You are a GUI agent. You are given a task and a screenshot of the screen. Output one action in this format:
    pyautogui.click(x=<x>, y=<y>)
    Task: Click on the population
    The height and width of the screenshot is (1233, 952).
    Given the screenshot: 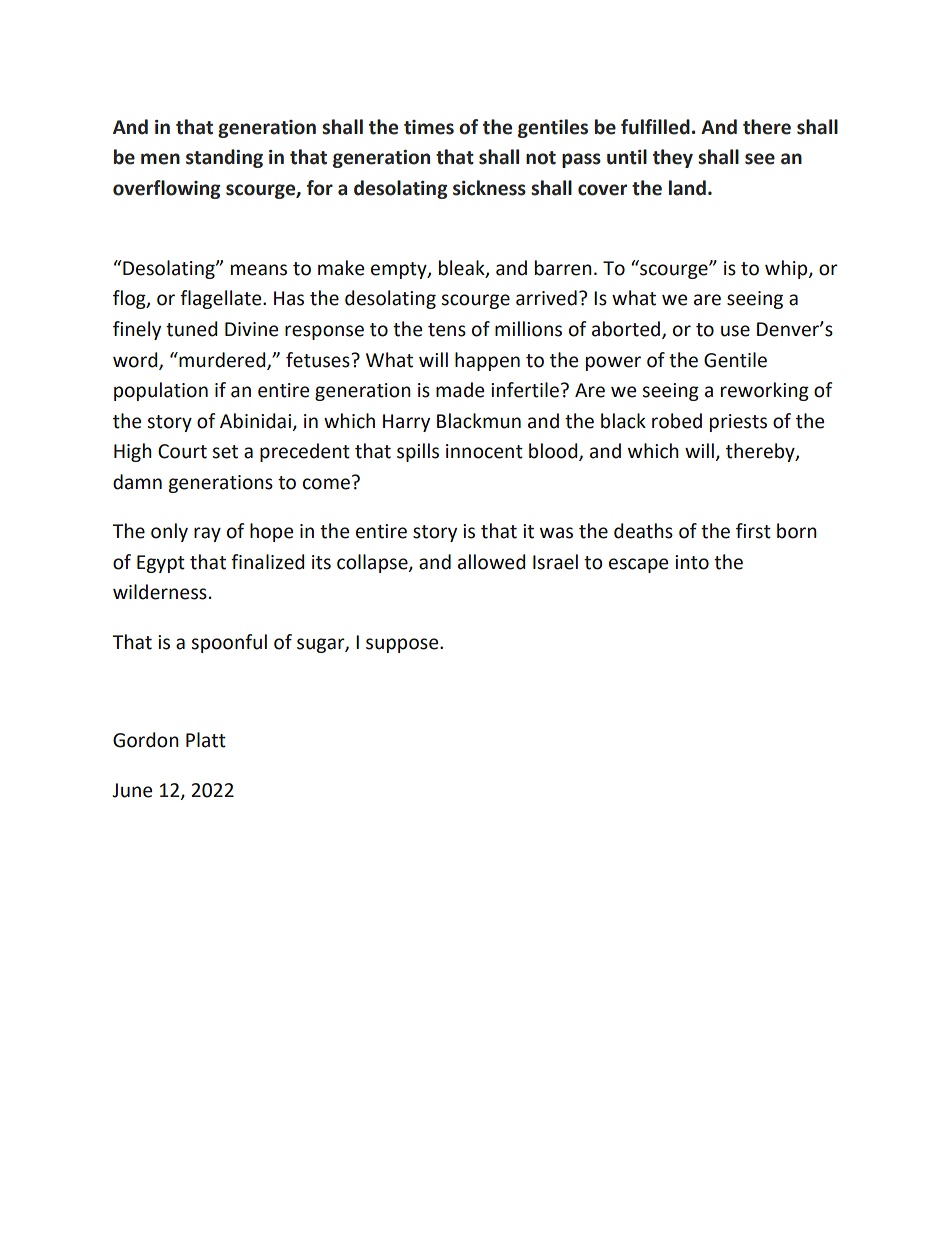 What is the action you would take?
    pyautogui.click(x=161, y=391)
